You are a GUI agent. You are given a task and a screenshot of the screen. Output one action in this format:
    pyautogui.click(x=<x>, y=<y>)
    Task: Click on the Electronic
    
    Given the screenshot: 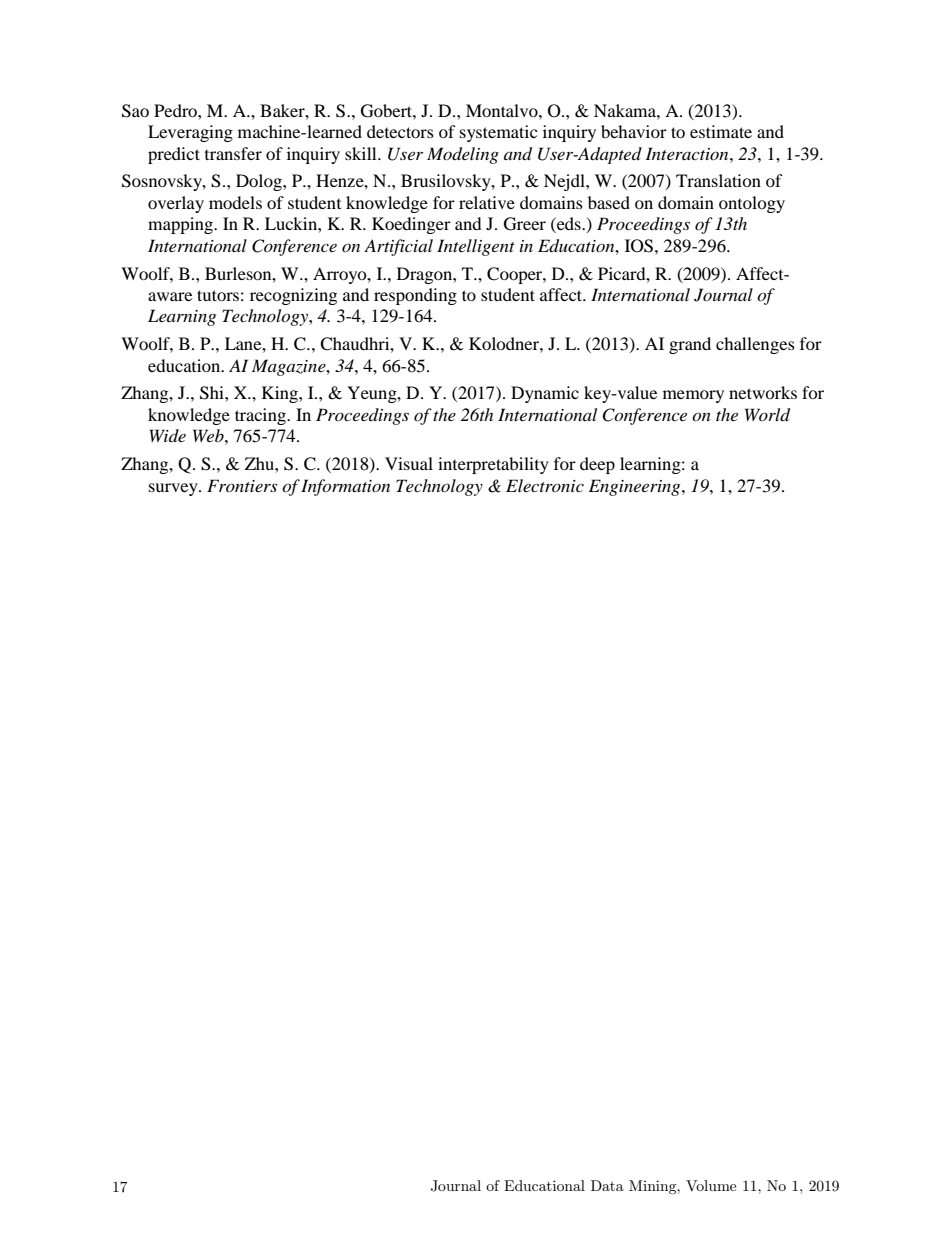 What is the action you would take?
    pyautogui.click(x=545, y=485)
